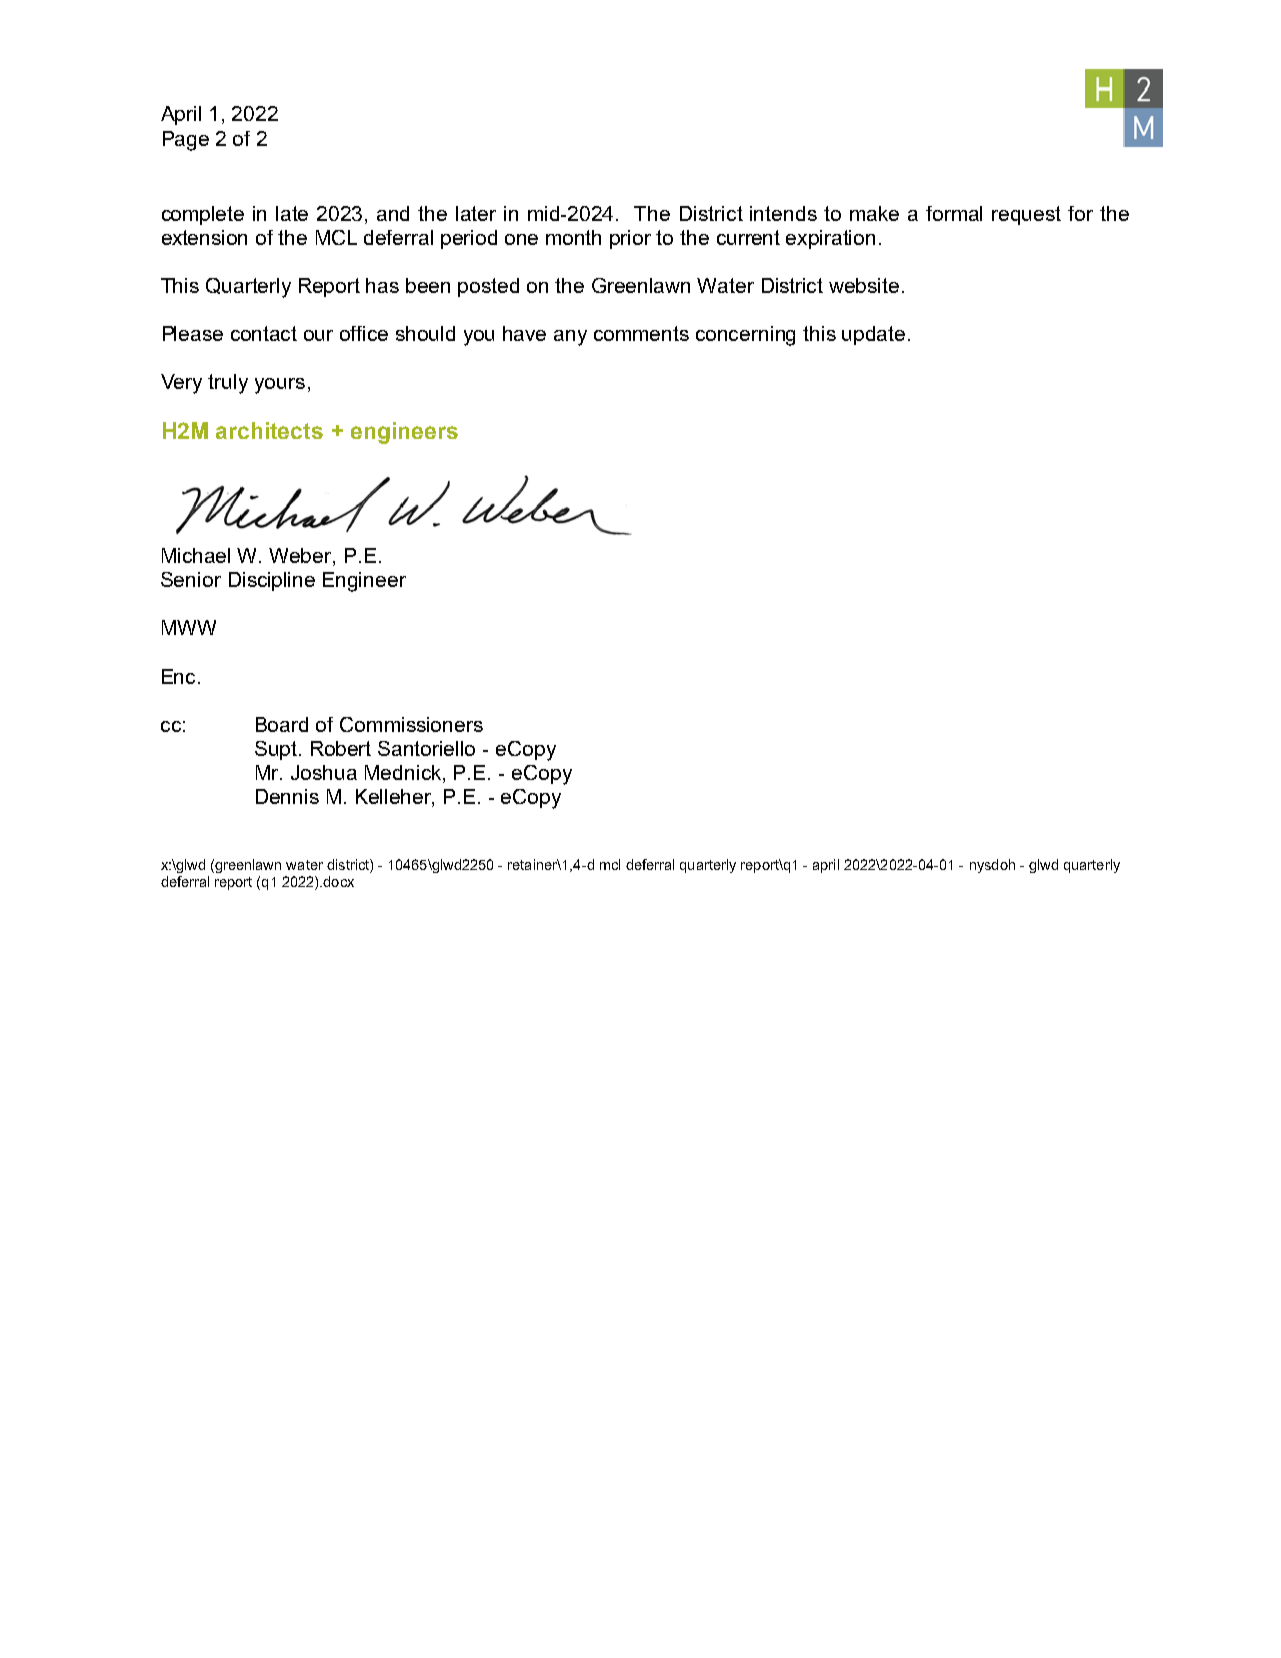 The image size is (1281, 1658). I want to click on formal, so click(954, 213).
